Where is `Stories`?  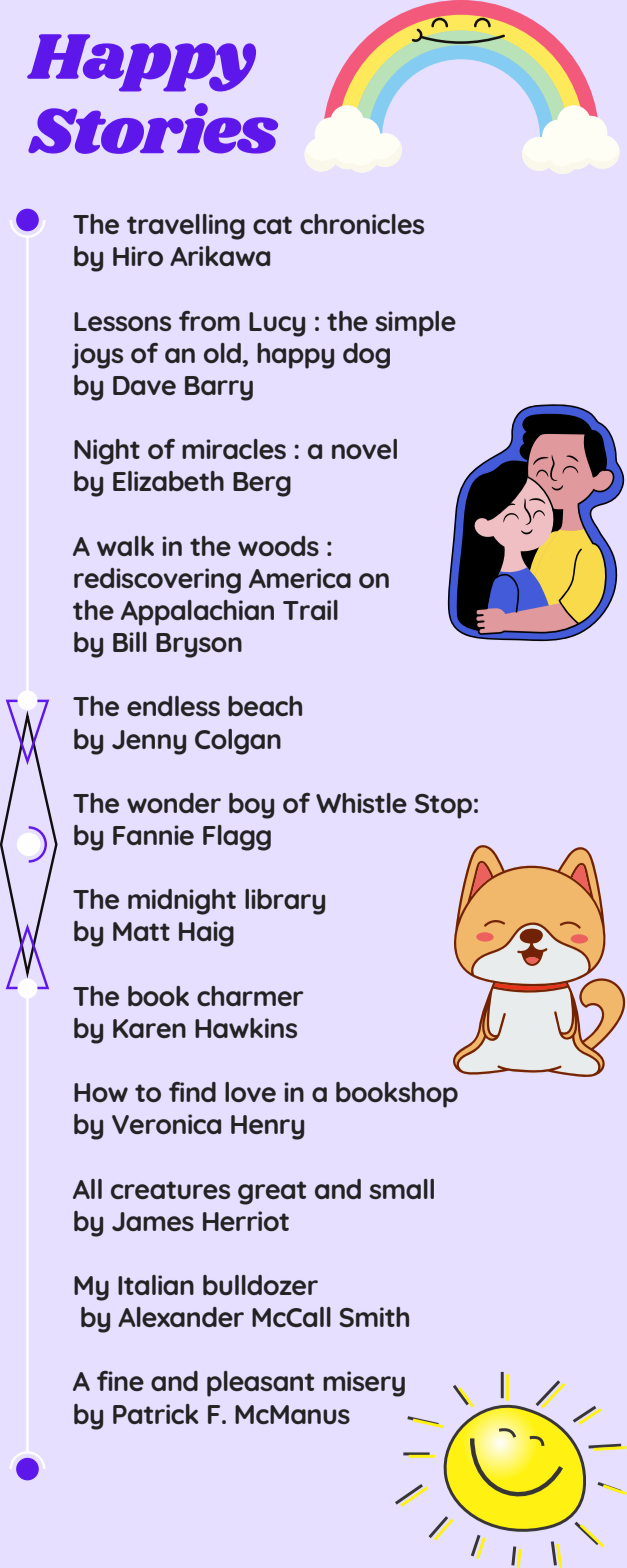
Stories is located at coordinates (153, 128).
